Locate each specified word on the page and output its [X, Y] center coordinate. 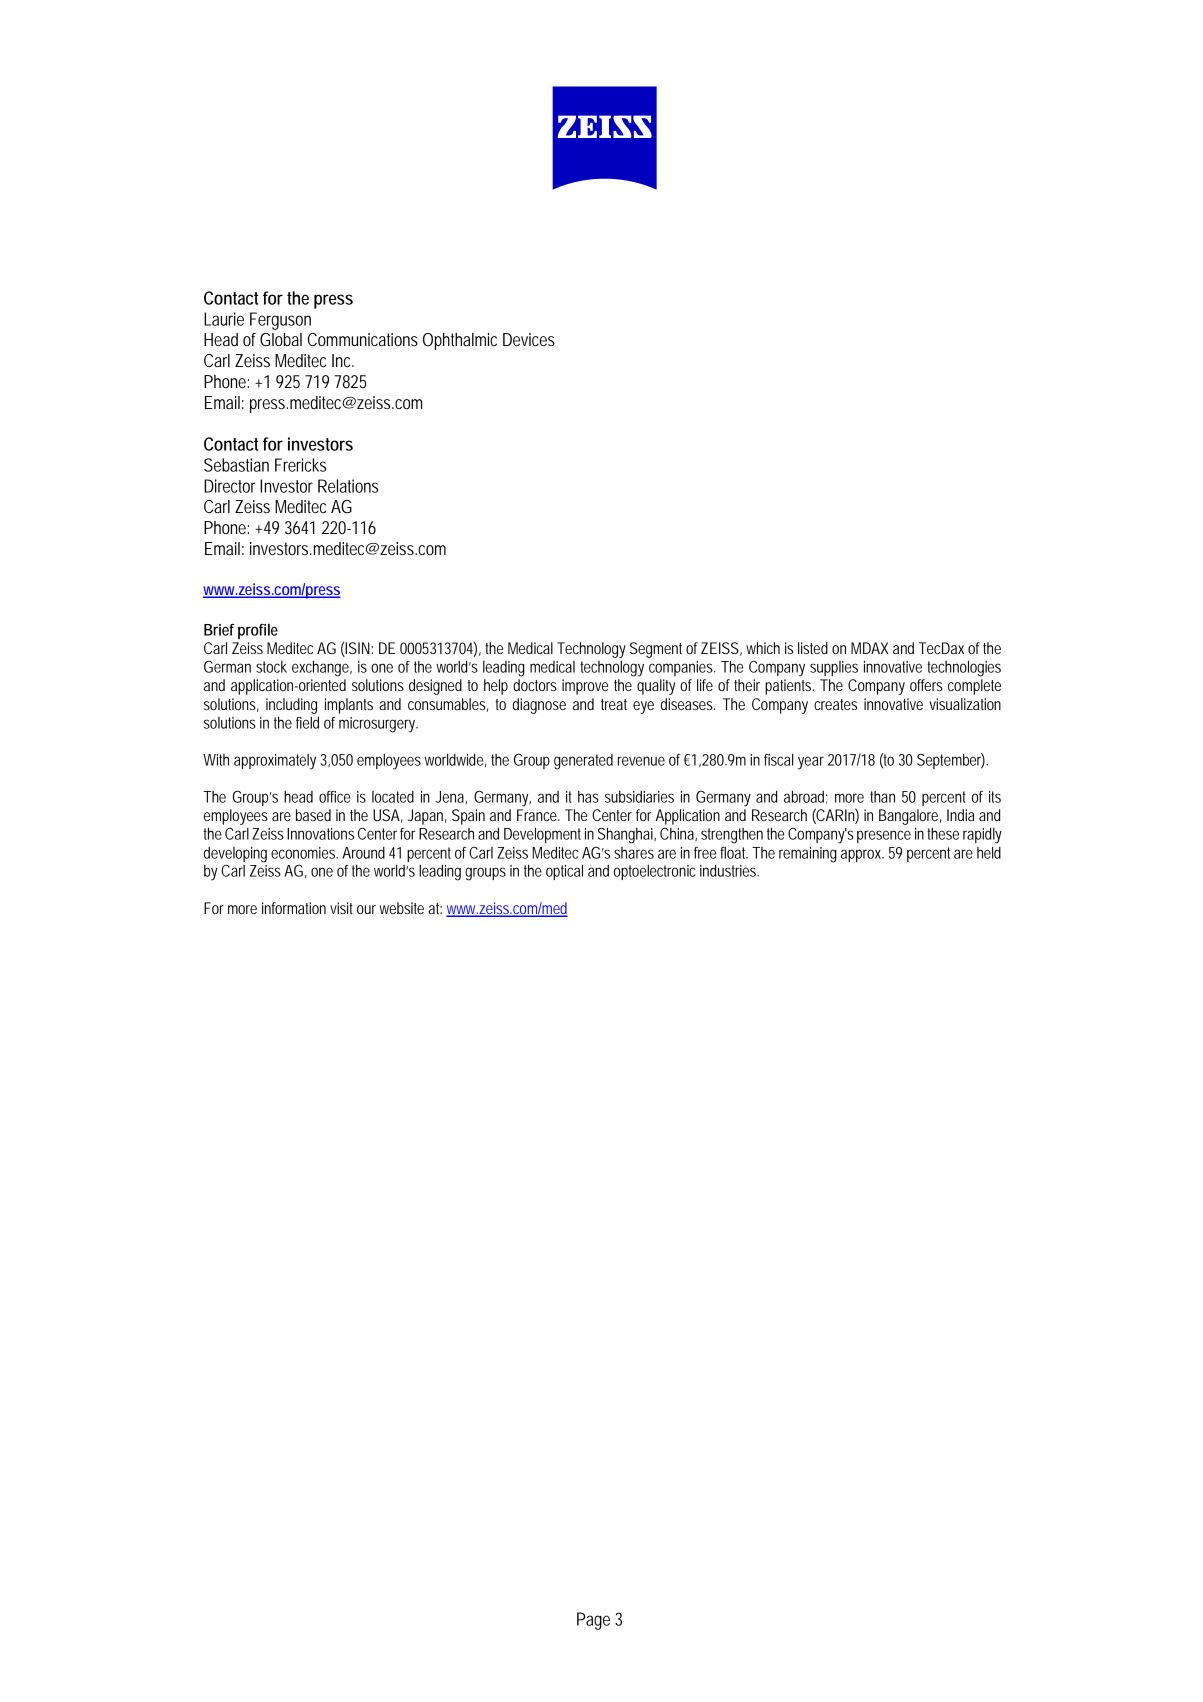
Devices [529, 339]
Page [593, 1621]
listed [813, 648]
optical [564, 872]
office [334, 797]
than [882, 797]
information [294, 908]
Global [281, 339]
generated [583, 762]
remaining [808, 855]
